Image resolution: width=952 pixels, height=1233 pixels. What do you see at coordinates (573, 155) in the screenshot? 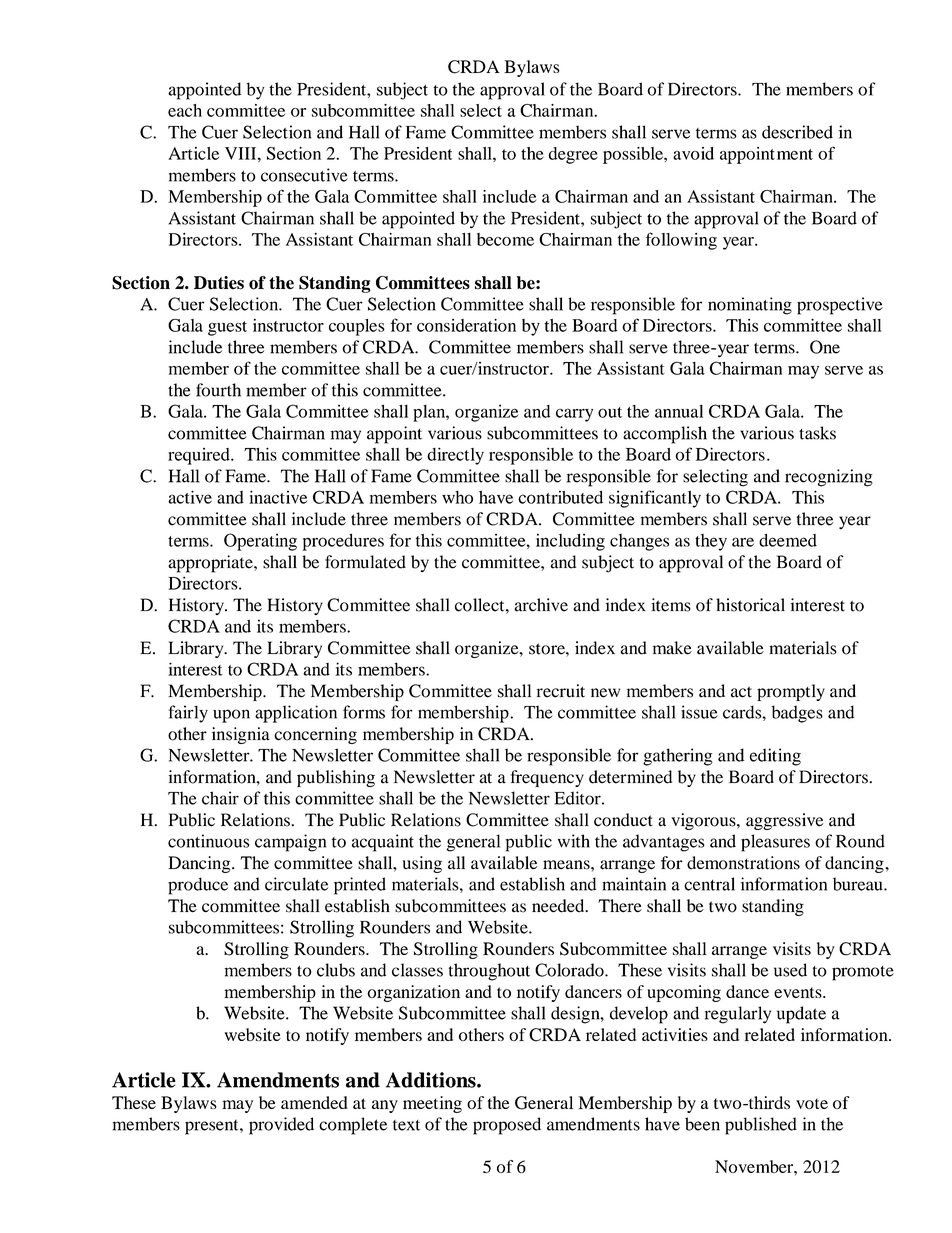
I see `degree` at bounding box center [573, 155].
